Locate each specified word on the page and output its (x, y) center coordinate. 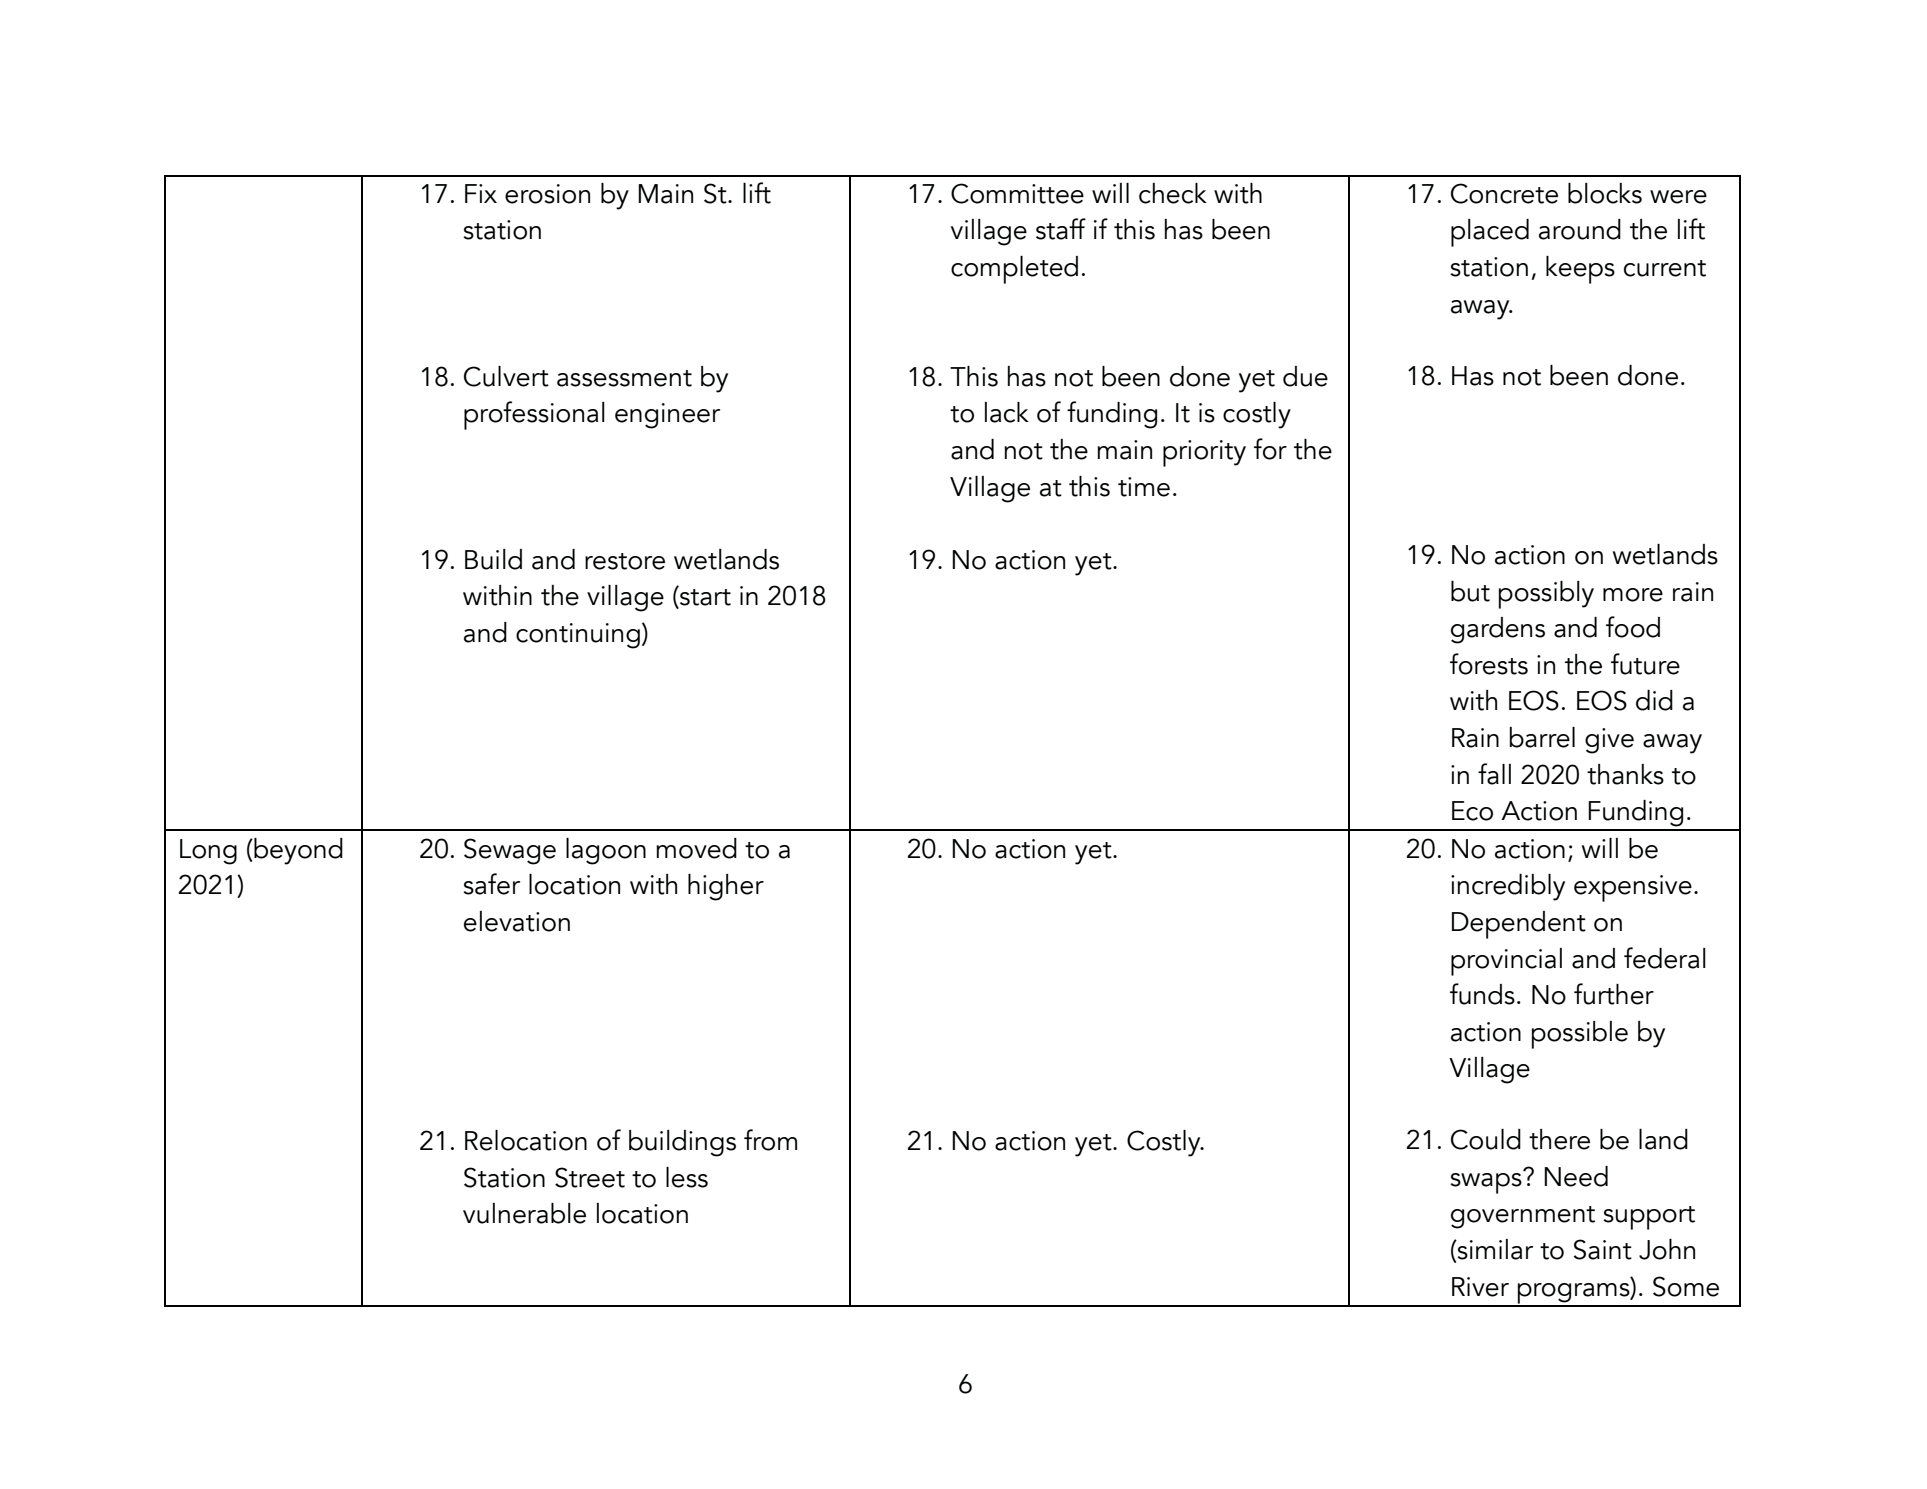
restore (625, 561)
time (1144, 487)
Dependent (1519, 925)
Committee (1017, 193)
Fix (481, 193)
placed (1490, 233)
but (1470, 591)
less (687, 1177)
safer (491, 884)
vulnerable (524, 1213)
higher (726, 887)
